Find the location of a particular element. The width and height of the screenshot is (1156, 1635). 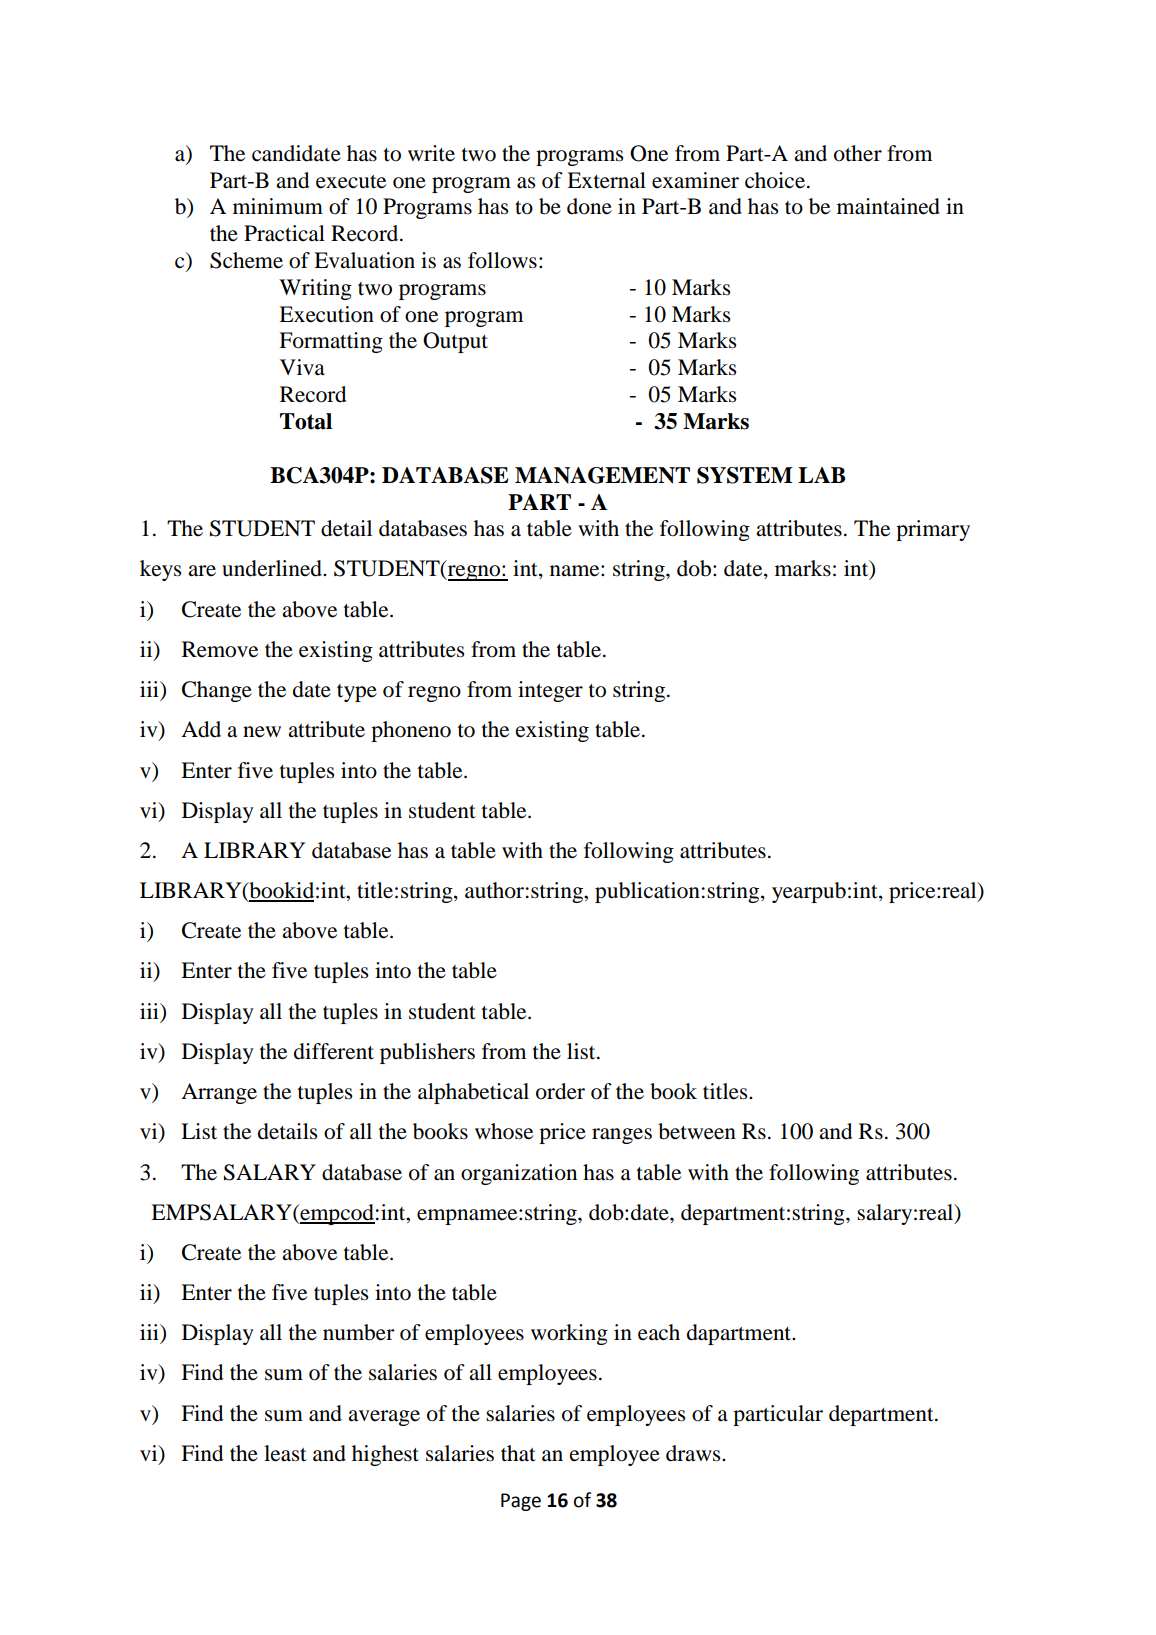

that is located at coordinates (518, 1453).
